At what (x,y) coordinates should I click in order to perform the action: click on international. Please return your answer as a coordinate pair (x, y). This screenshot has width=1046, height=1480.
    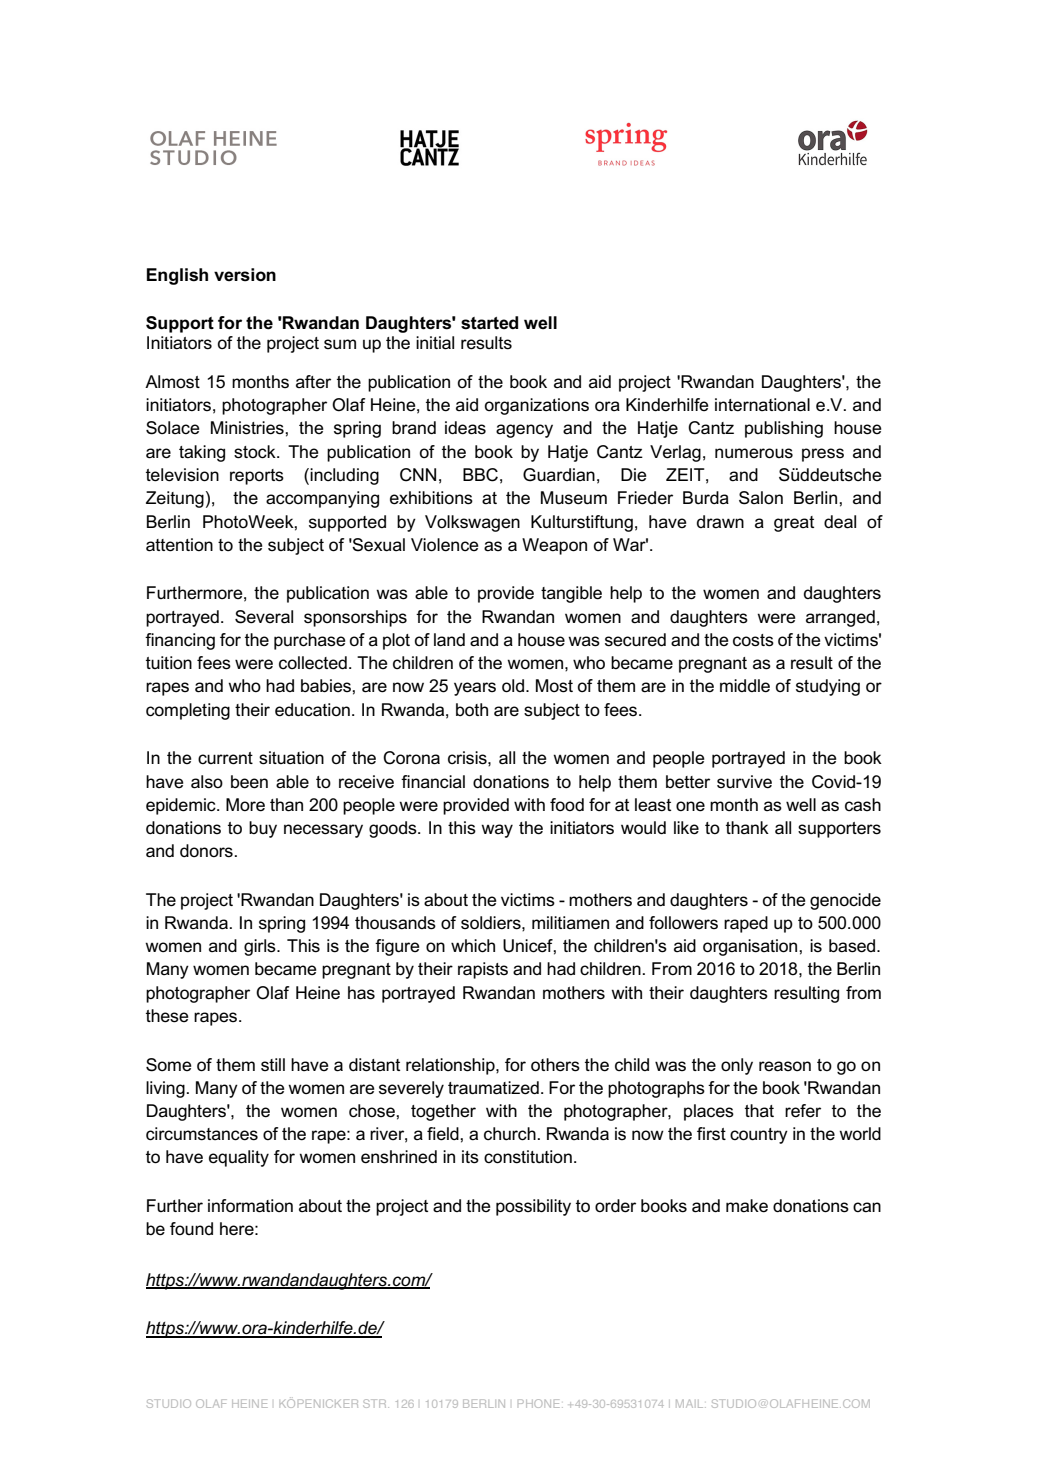
    Looking at the image, I should click on (762, 405).
